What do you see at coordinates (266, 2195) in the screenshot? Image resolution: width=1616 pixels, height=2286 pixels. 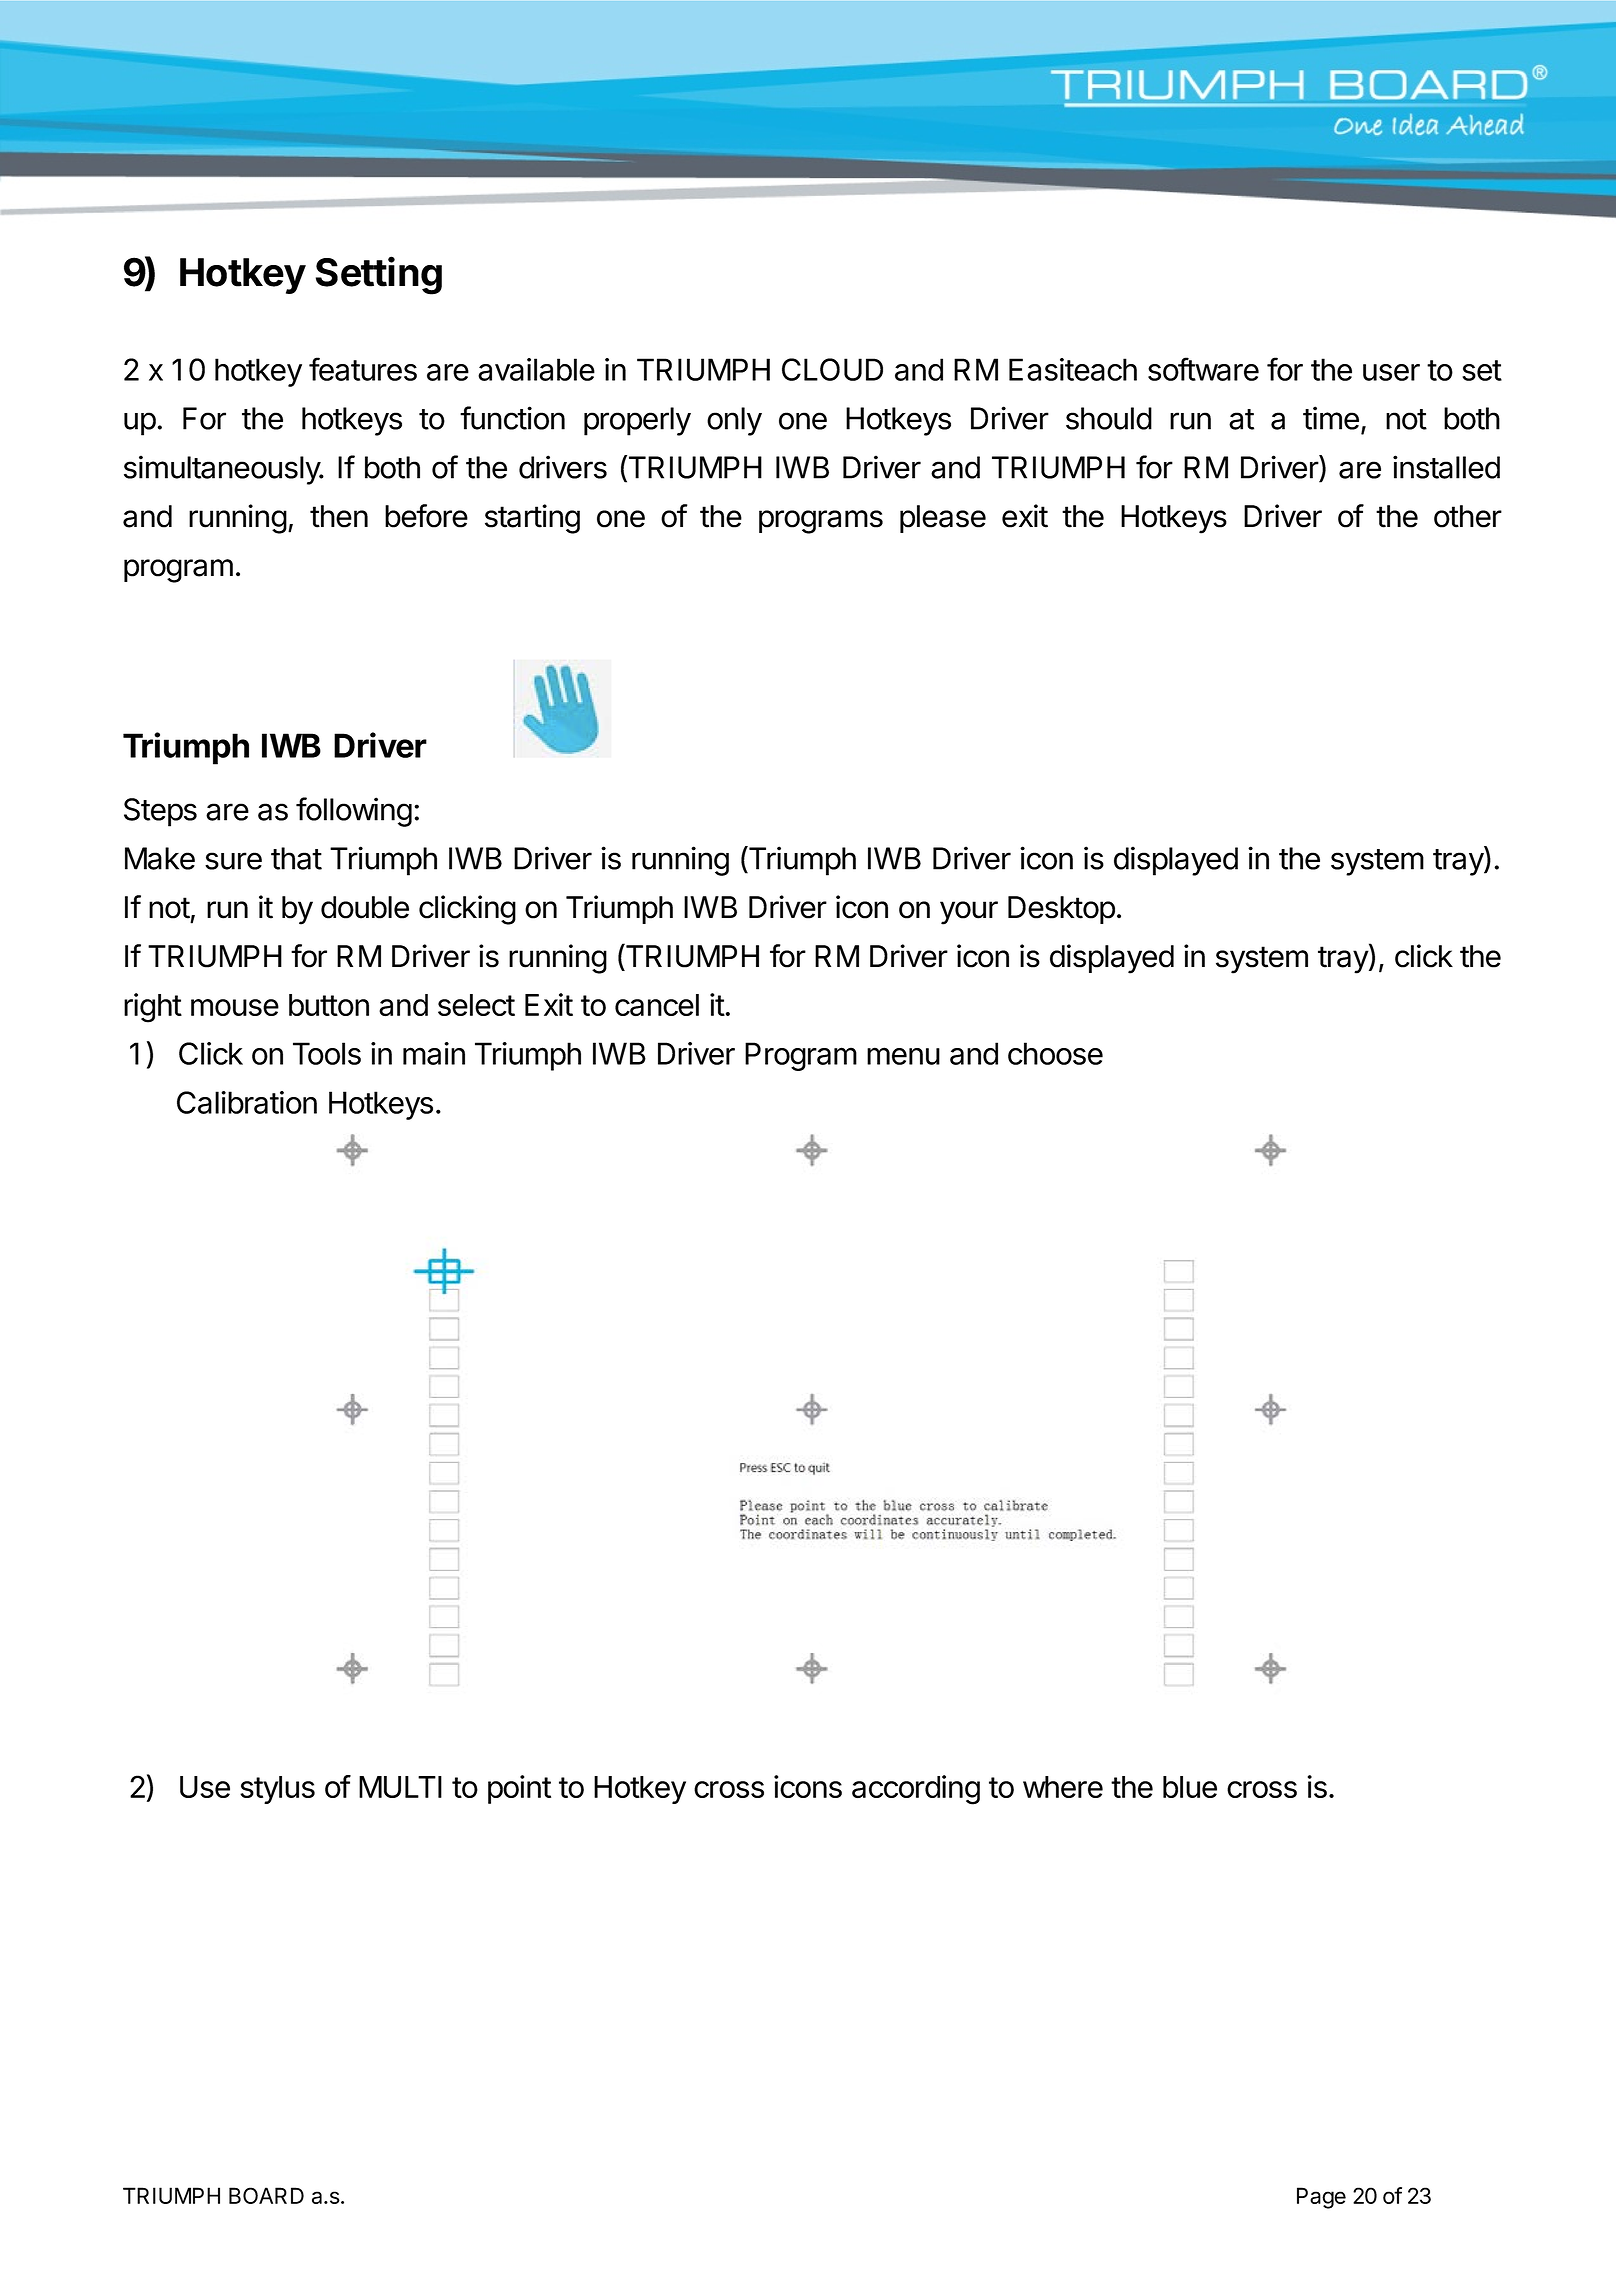 I see `BOARD` at bounding box center [266, 2195].
